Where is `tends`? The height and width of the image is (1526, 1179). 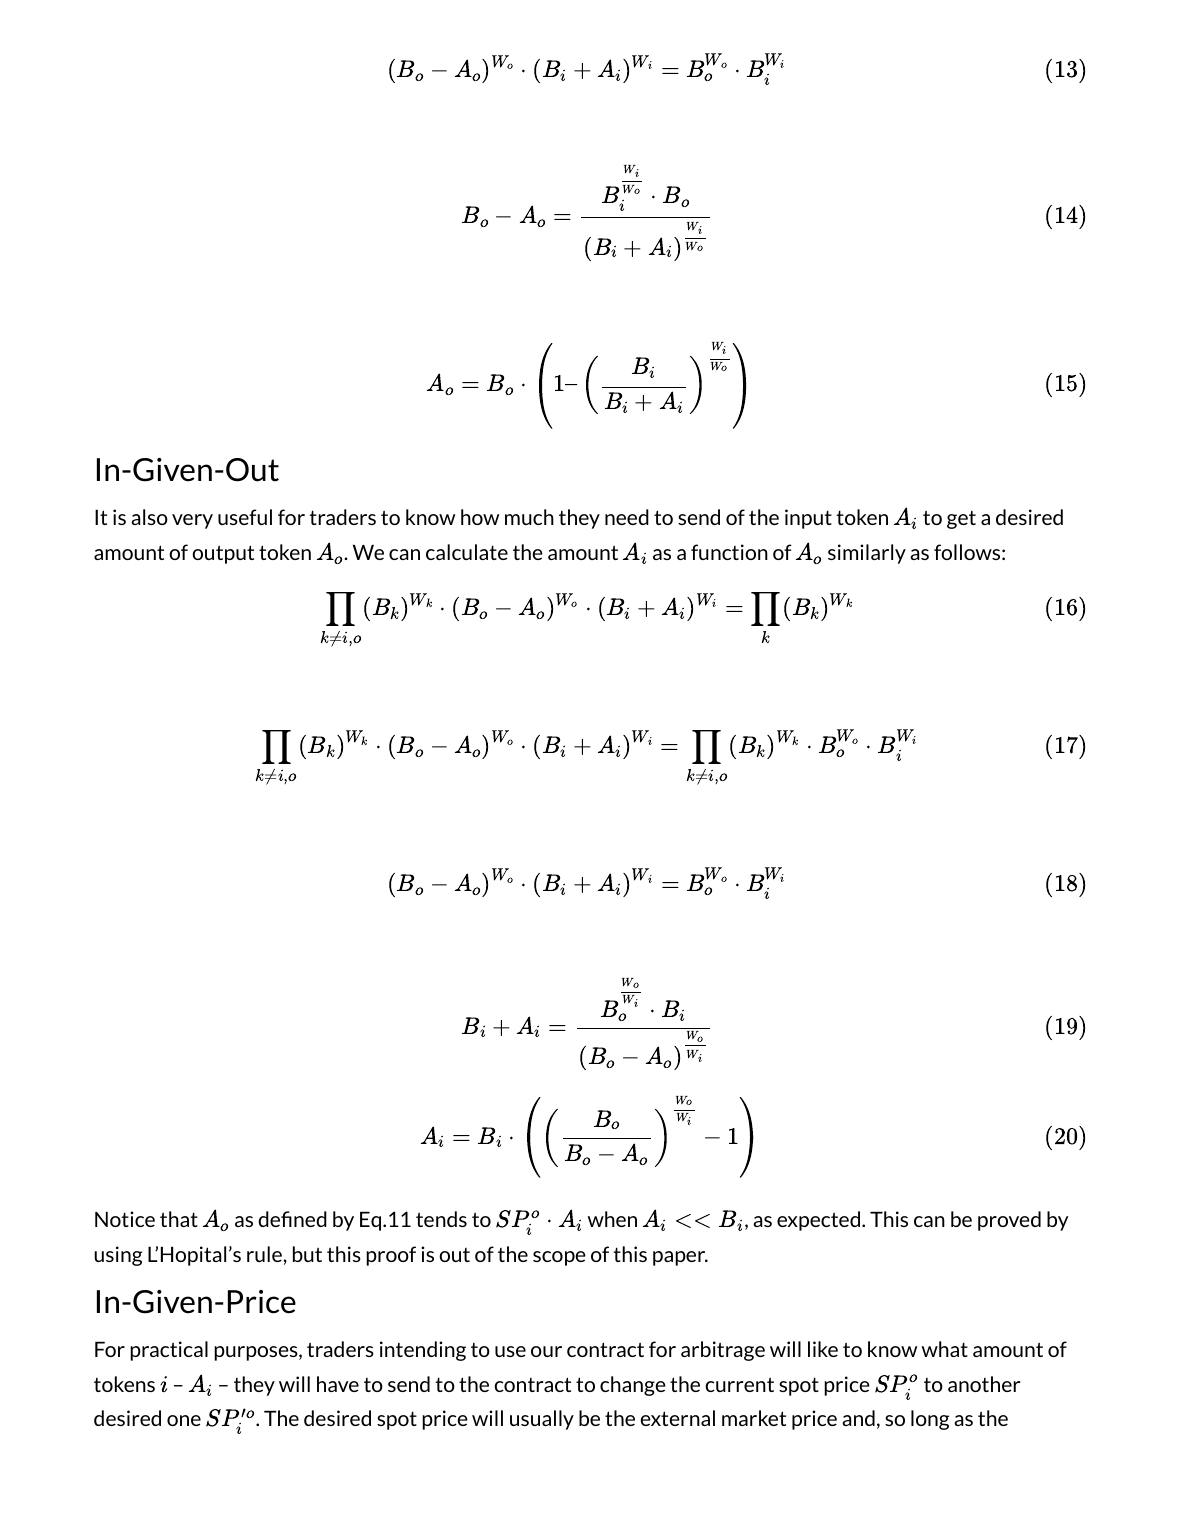 tends is located at coordinates (441, 1219).
